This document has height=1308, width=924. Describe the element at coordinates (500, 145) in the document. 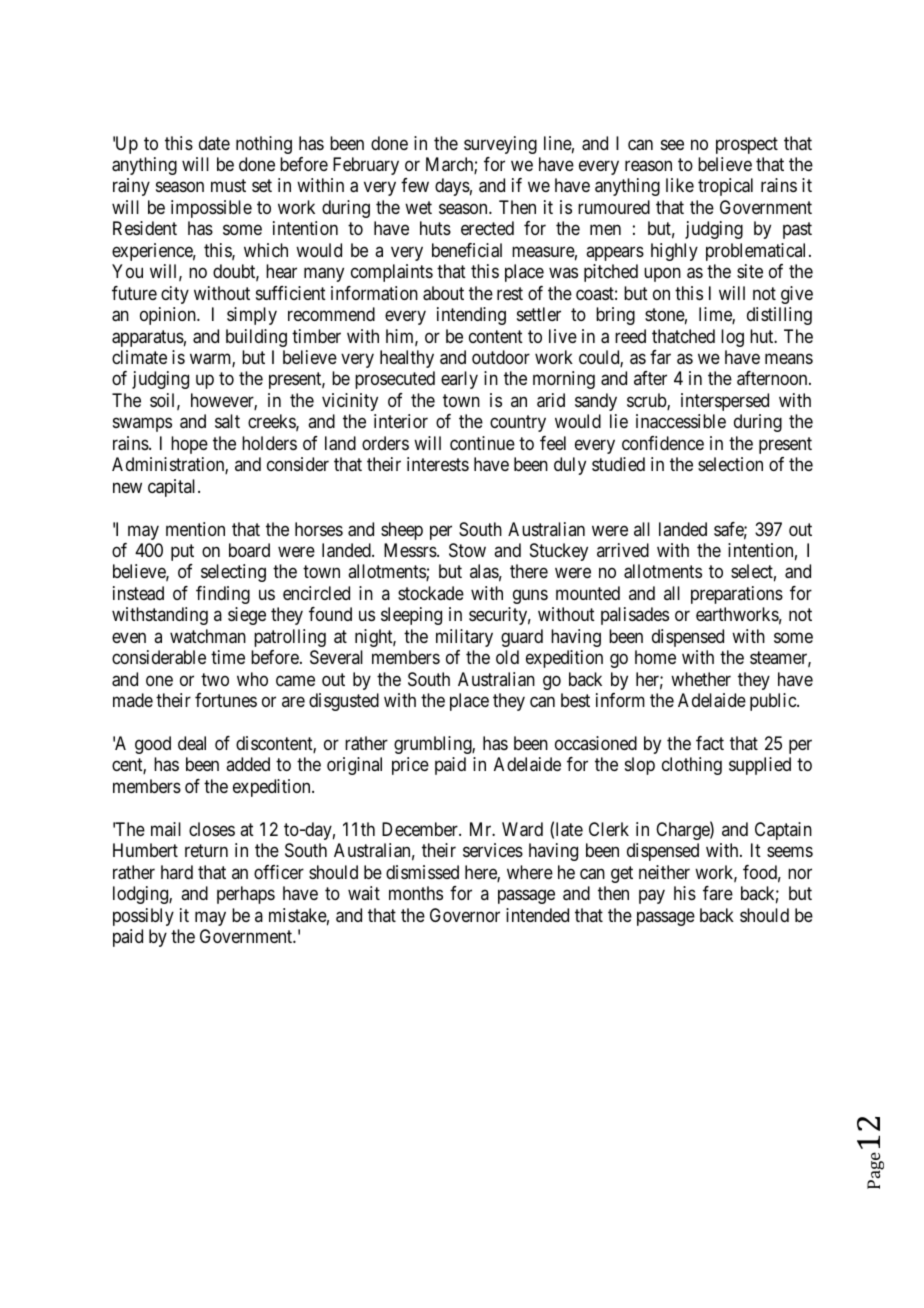

I see `surveying` at that location.
